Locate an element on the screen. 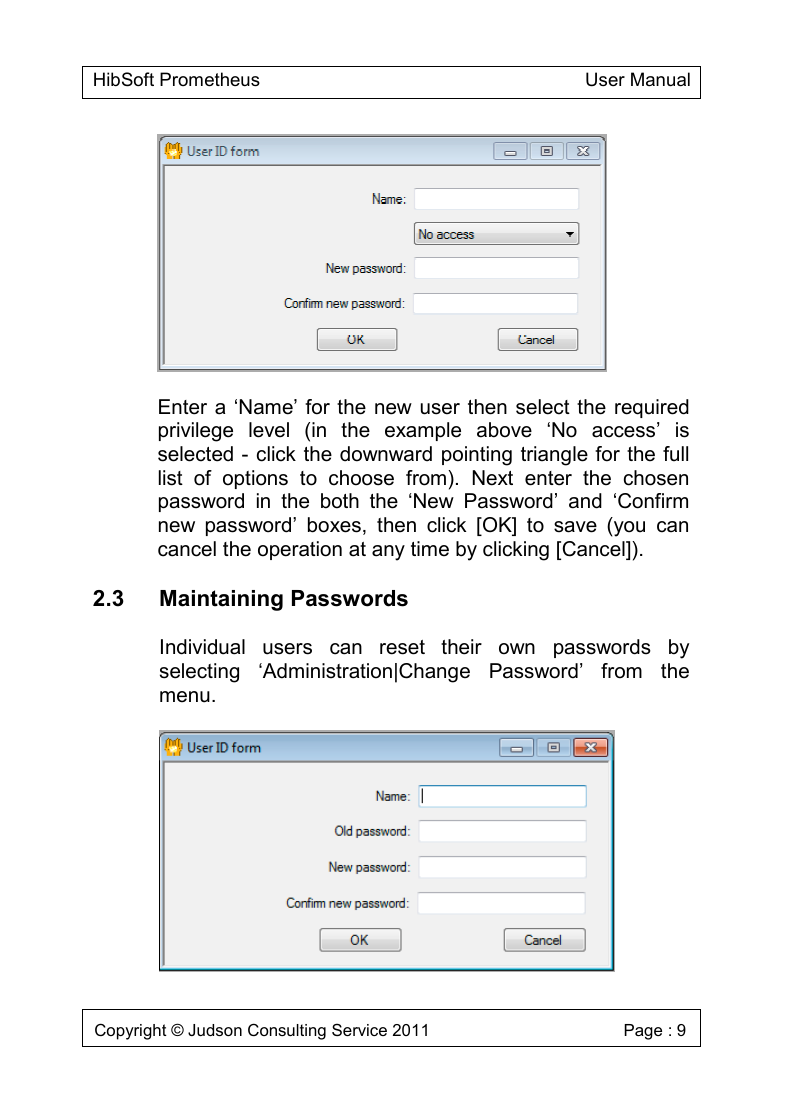  Manual is located at coordinates (660, 79).
